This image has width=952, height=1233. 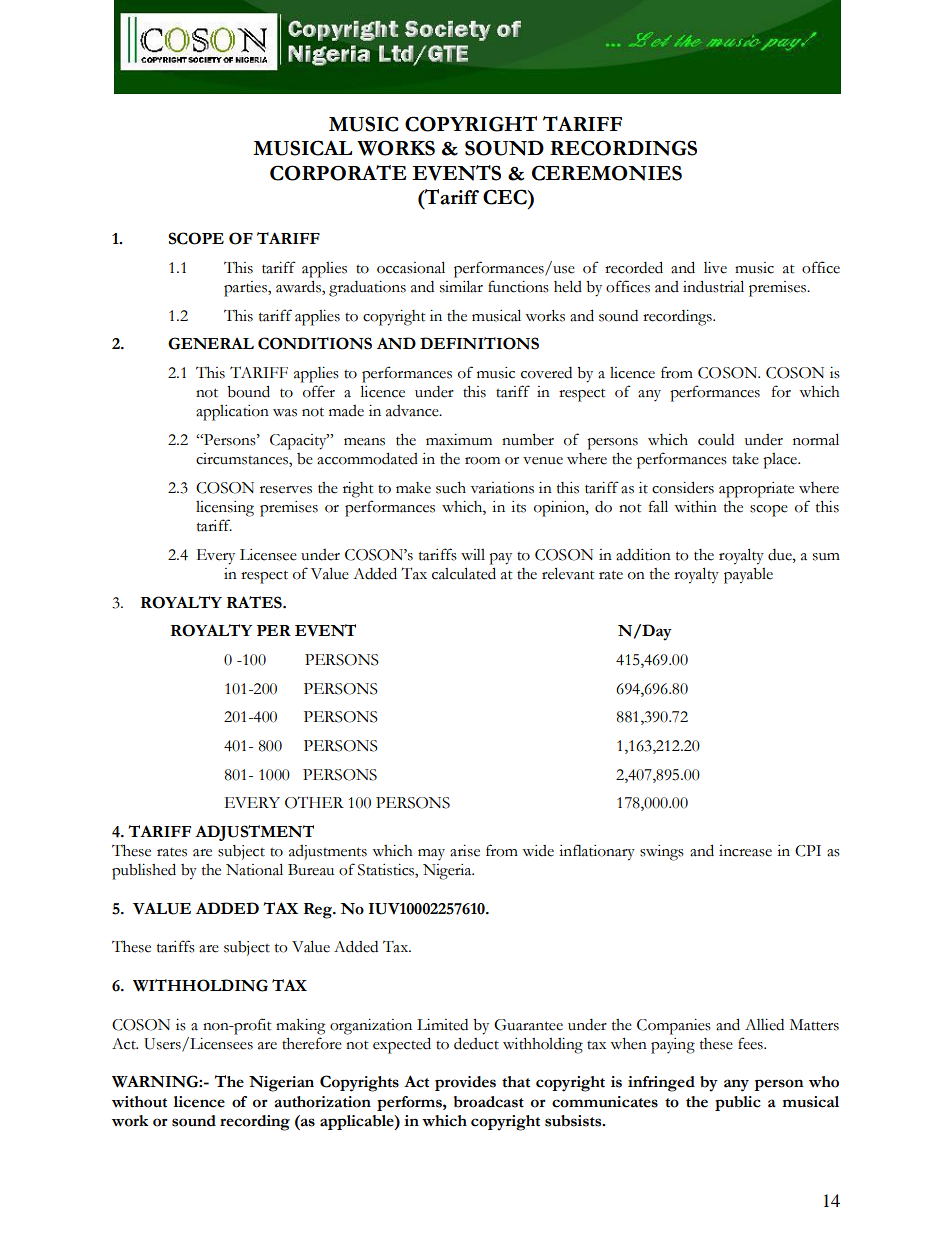 What do you see at coordinates (506, 197) in the image?
I see `CEC` at bounding box center [506, 197].
